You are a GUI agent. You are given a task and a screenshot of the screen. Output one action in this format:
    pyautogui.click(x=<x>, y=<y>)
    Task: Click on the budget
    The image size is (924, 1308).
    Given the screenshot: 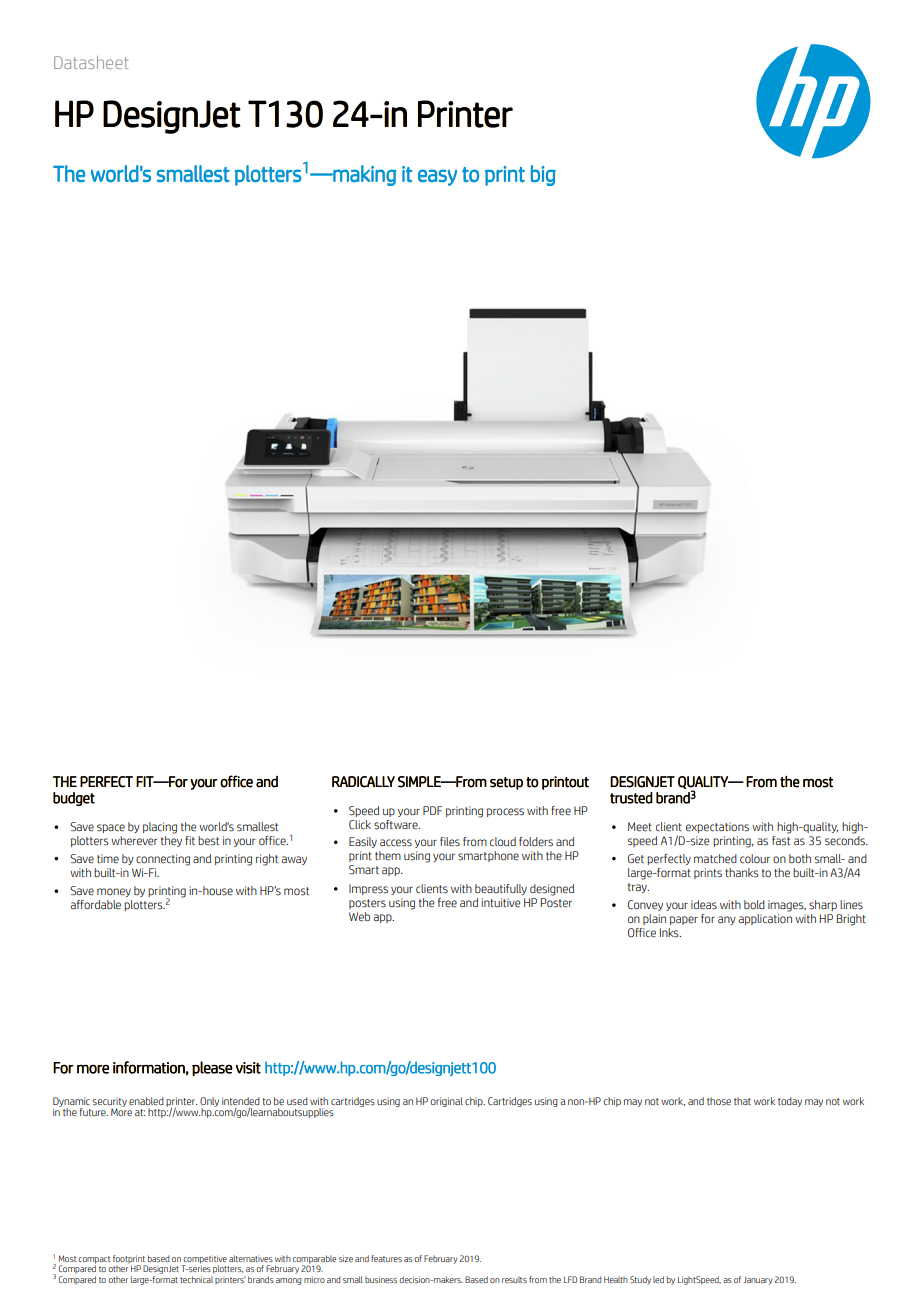 What is the action you would take?
    pyautogui.click(x=74, y=799)
